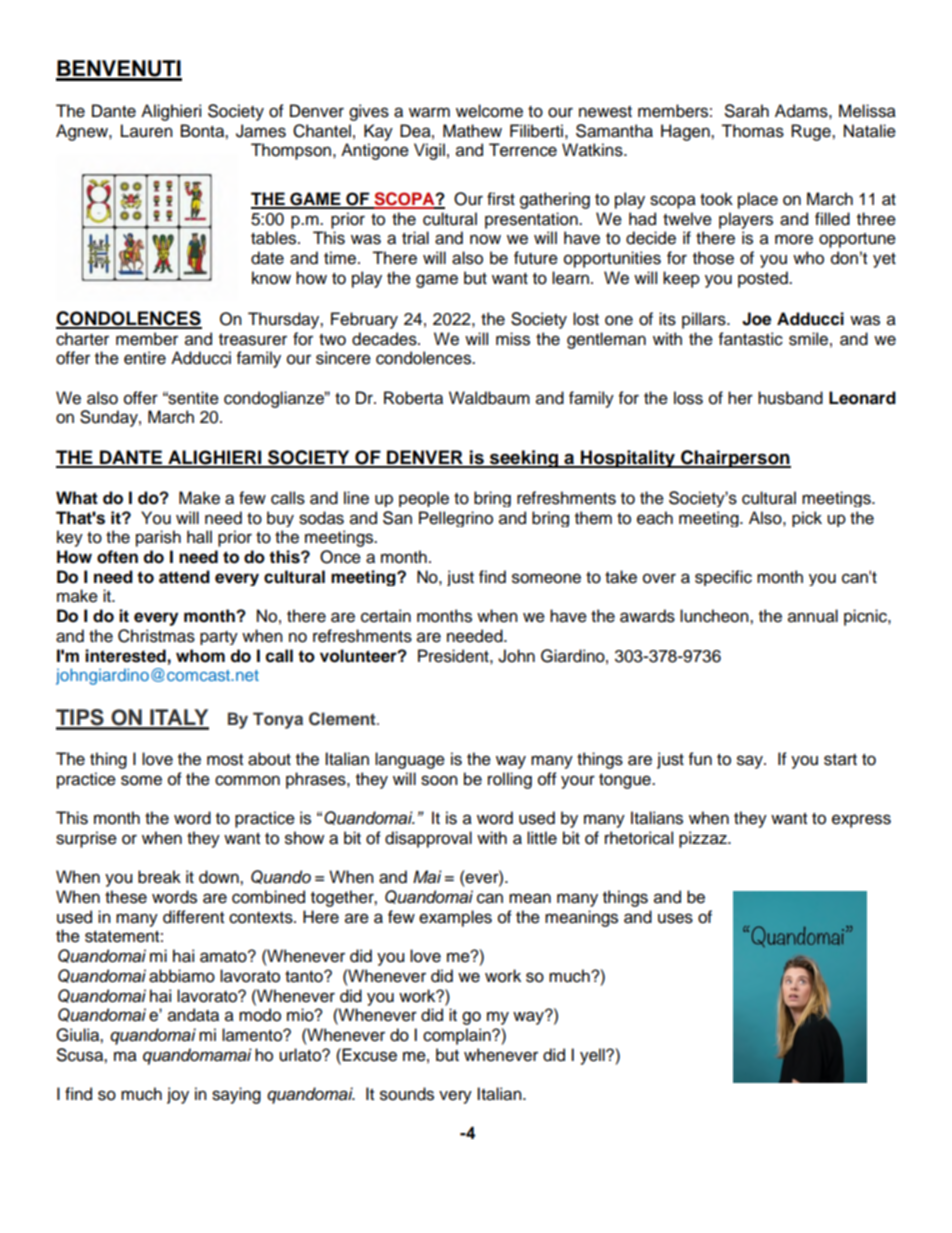  What do you see at coordinates (184, 577) in the screenshot?
I see `attend` at bounding box center [184, 577].
